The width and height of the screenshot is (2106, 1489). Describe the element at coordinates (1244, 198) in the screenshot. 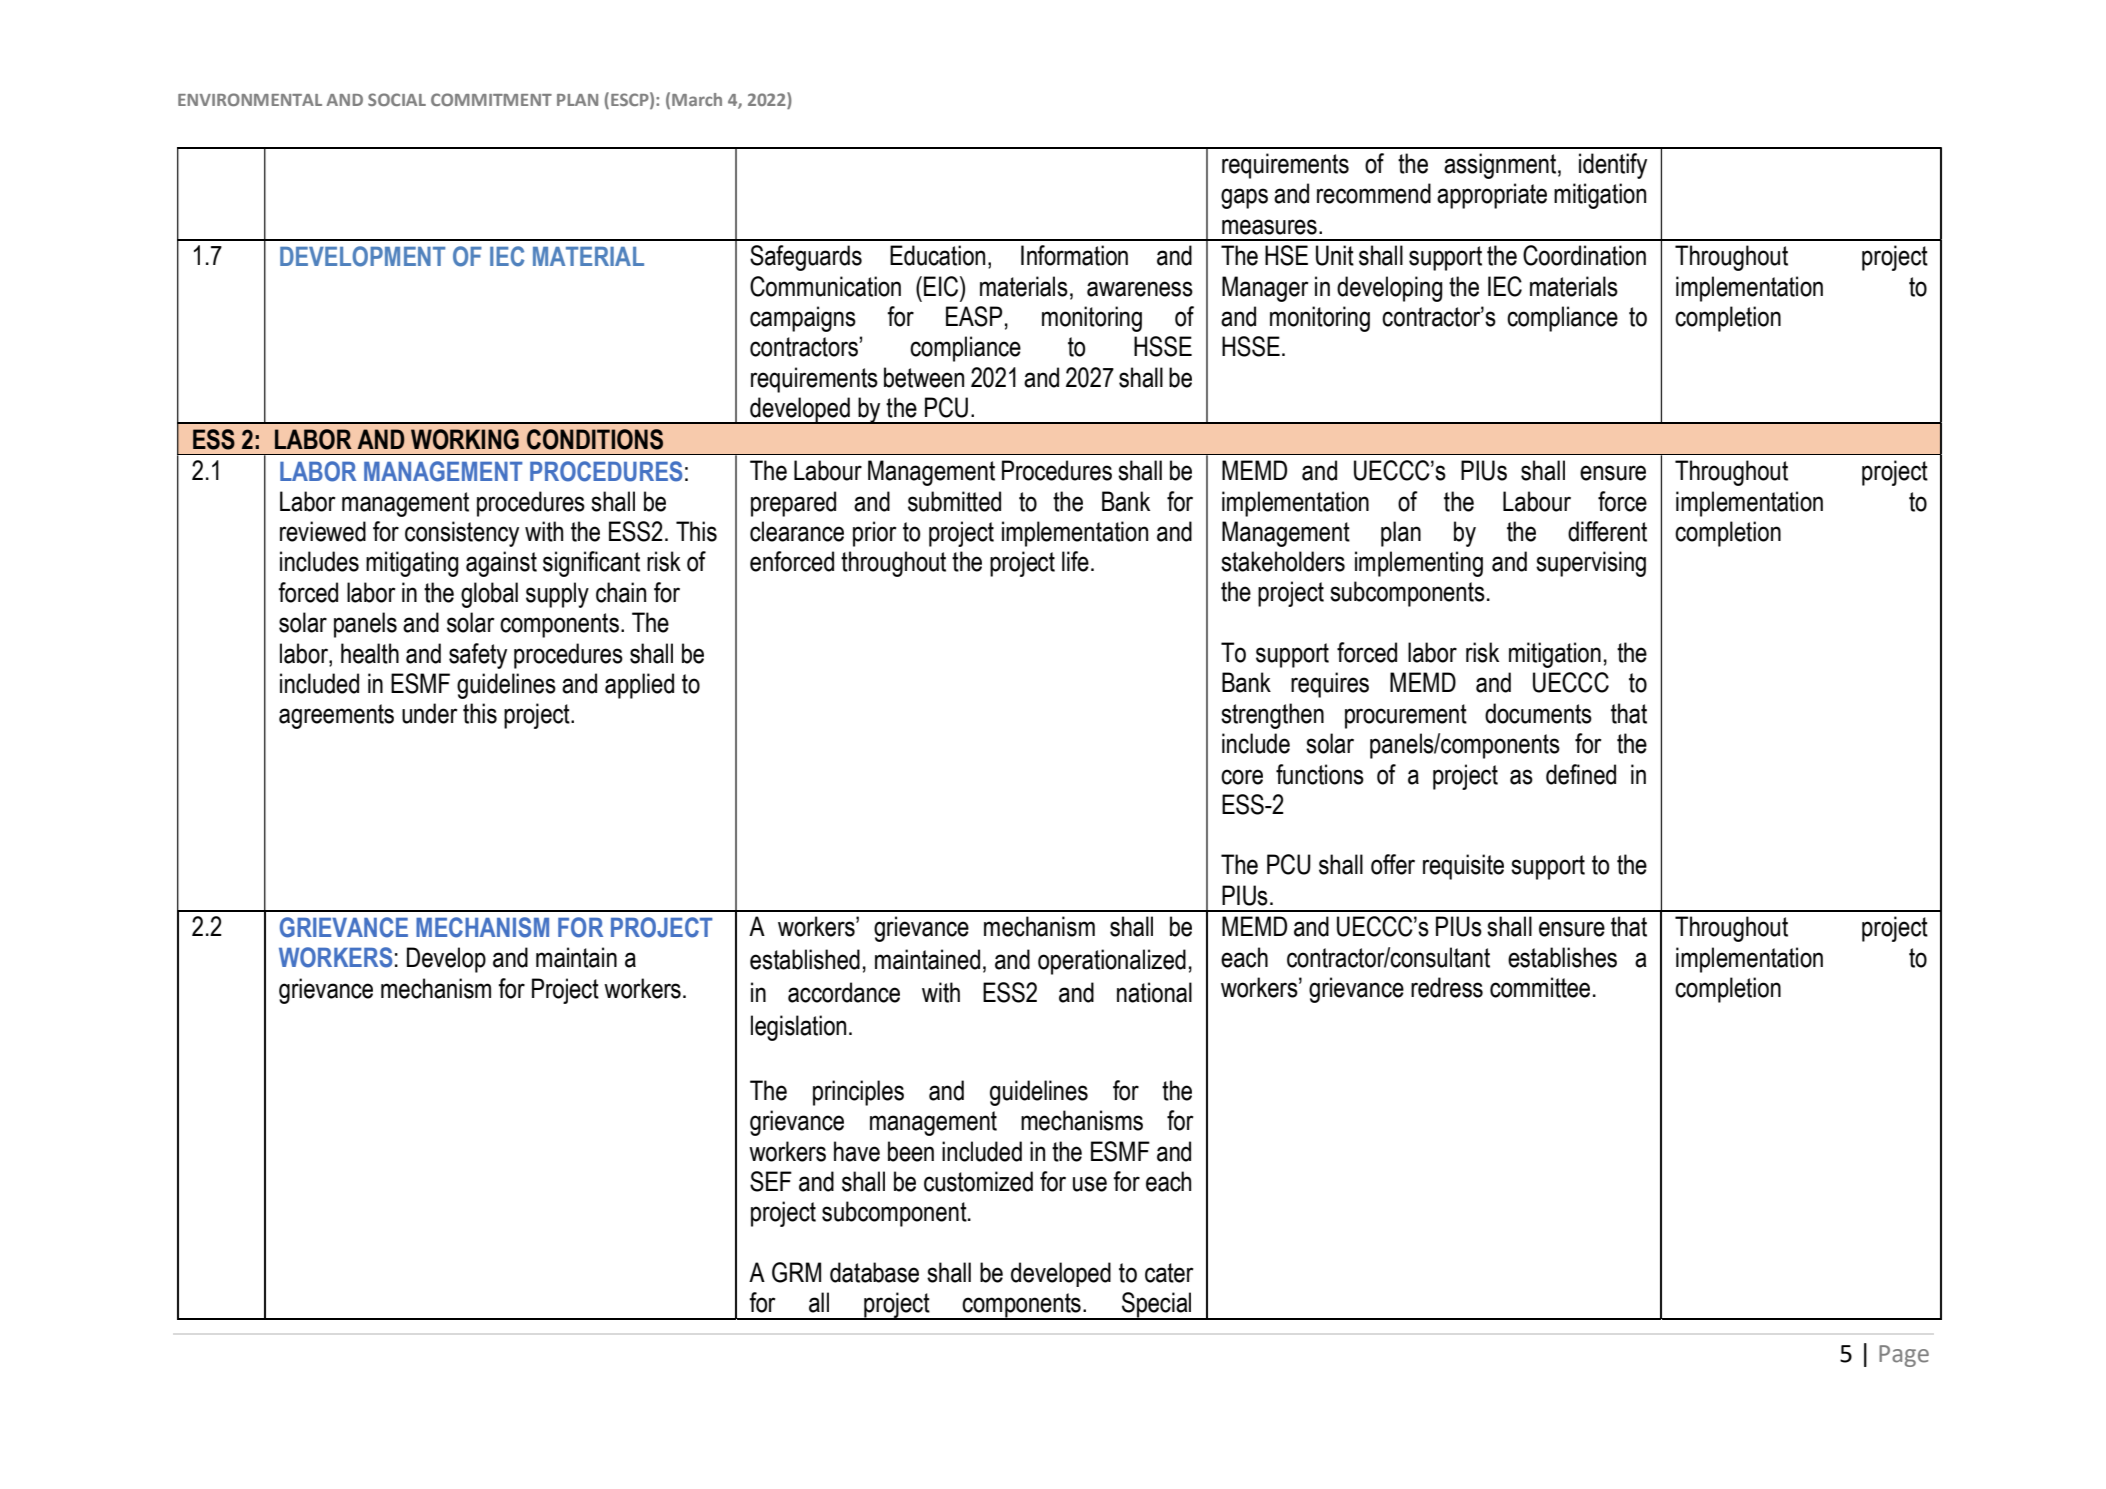

I see `gaps` at that location.
